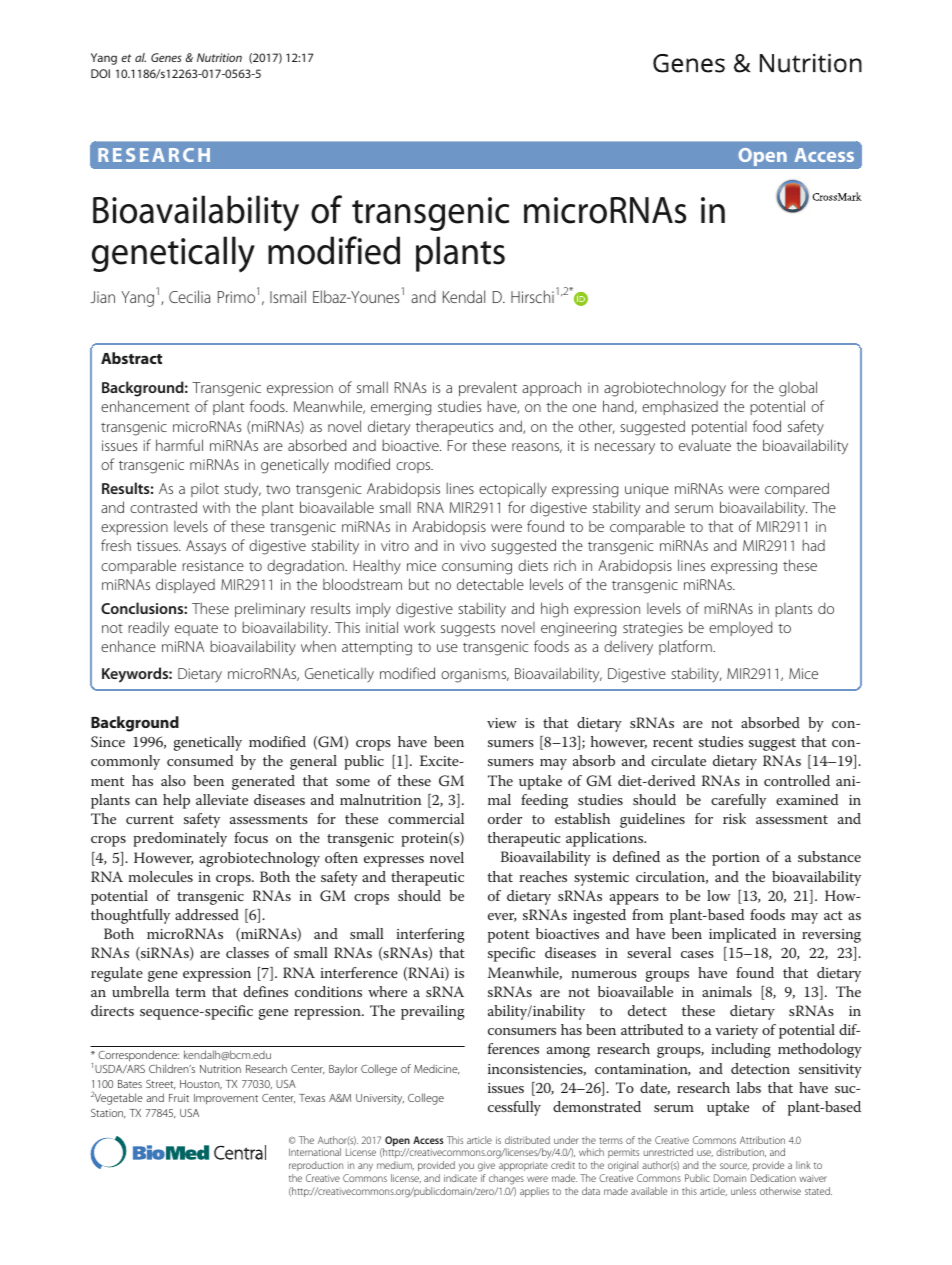 The height and width of the image is (1265, 952). Describe the element at coordinates (741, 629) in the image. I see `employed` at that location.
